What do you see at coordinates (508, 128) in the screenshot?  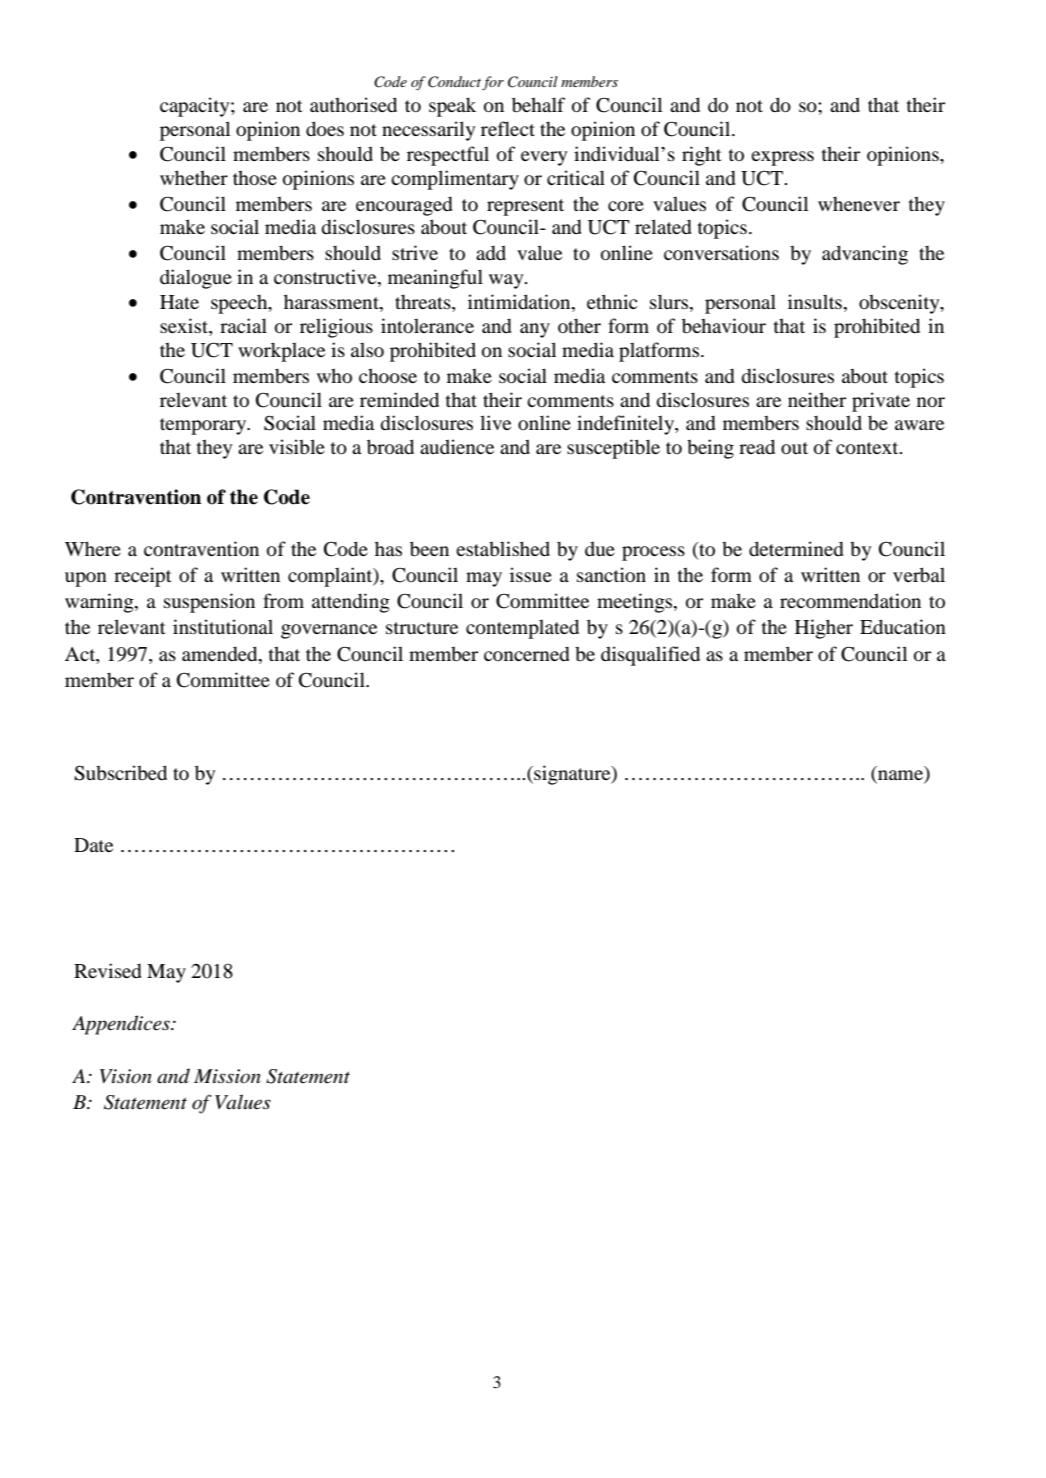 I see `reflect` at bounding box center [508, 128].
